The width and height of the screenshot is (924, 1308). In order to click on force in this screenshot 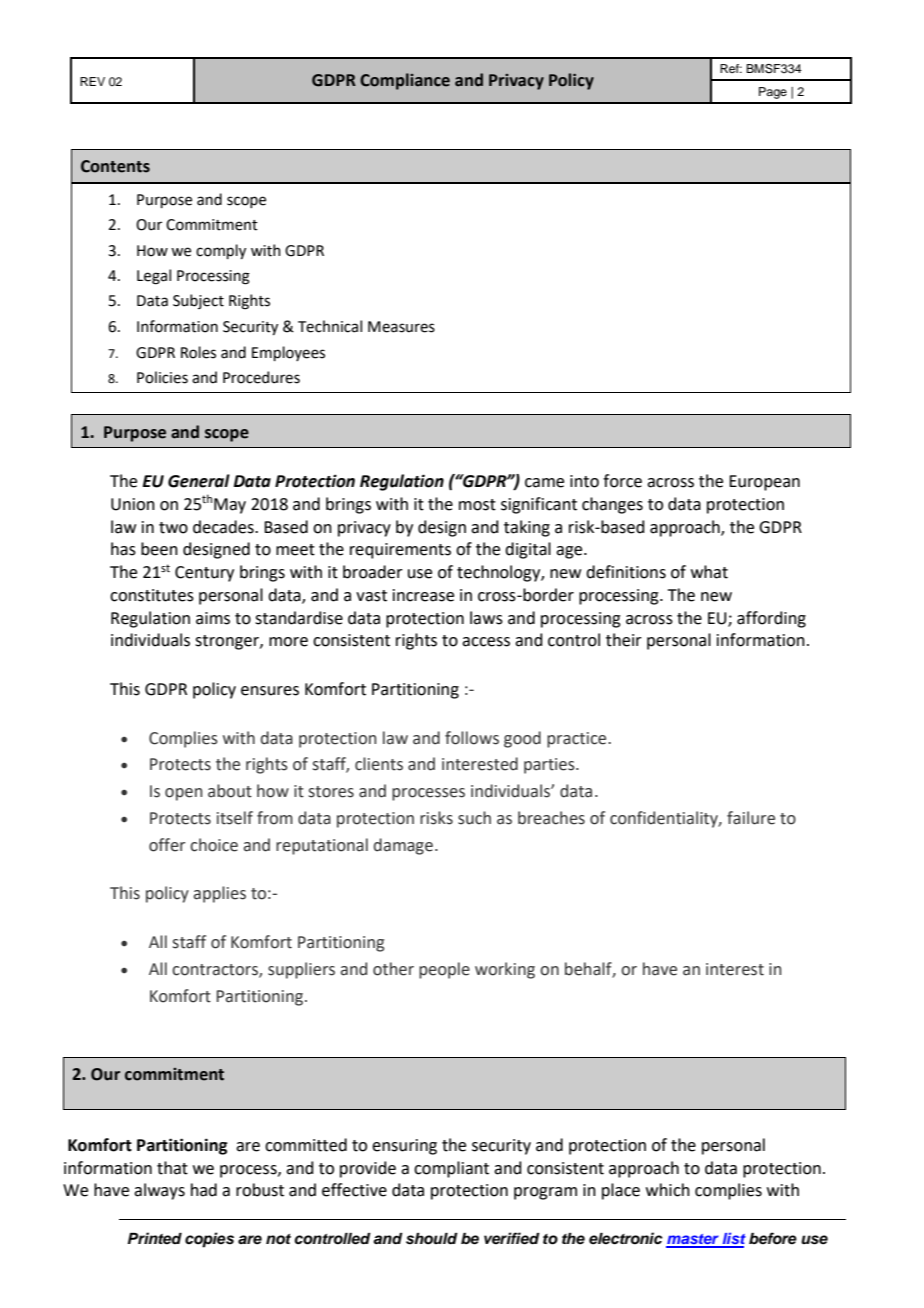, I will do `click(622, 481)`.
